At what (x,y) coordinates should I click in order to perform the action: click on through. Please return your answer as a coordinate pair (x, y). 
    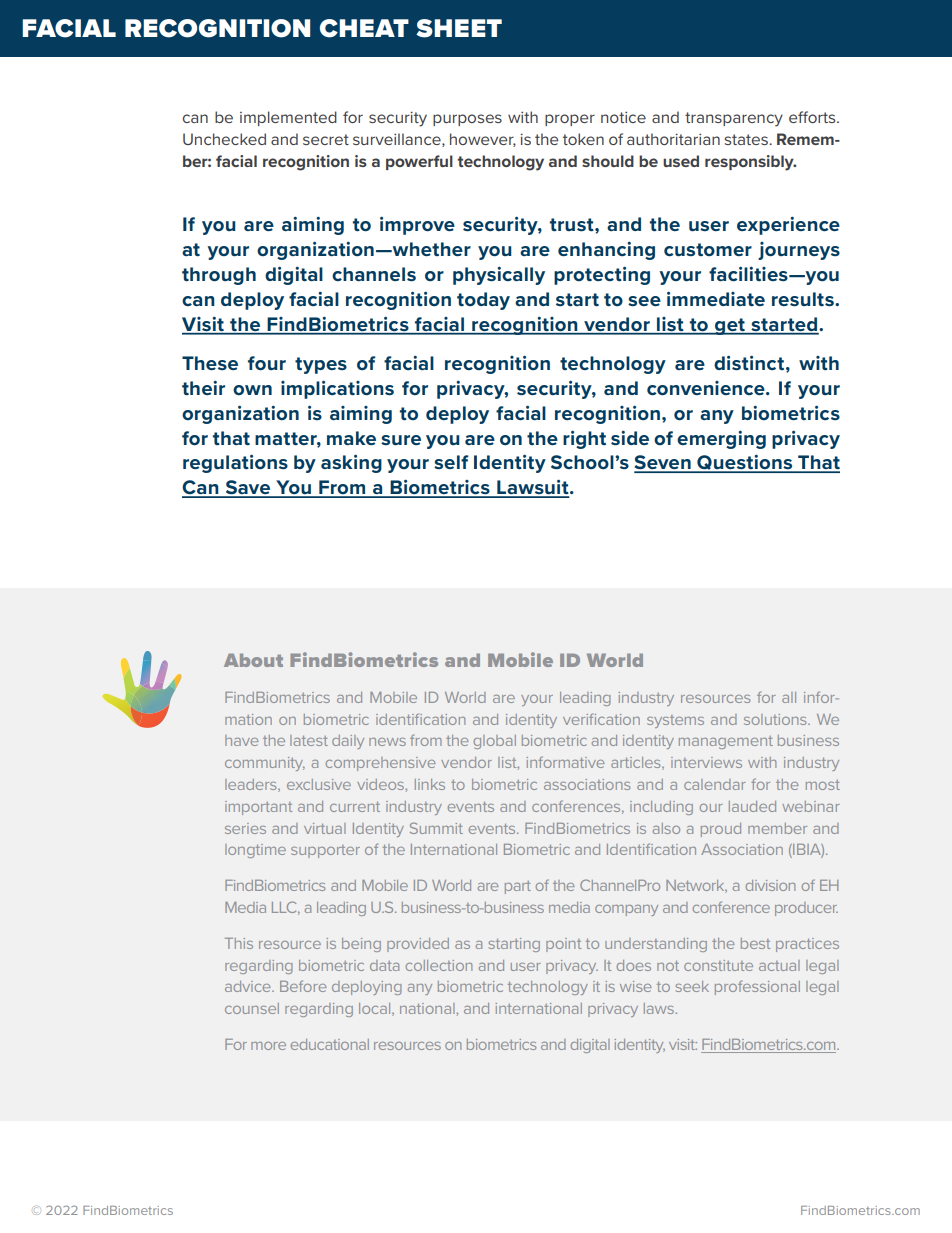
    Looking at the image, I should click on (219, 276).
